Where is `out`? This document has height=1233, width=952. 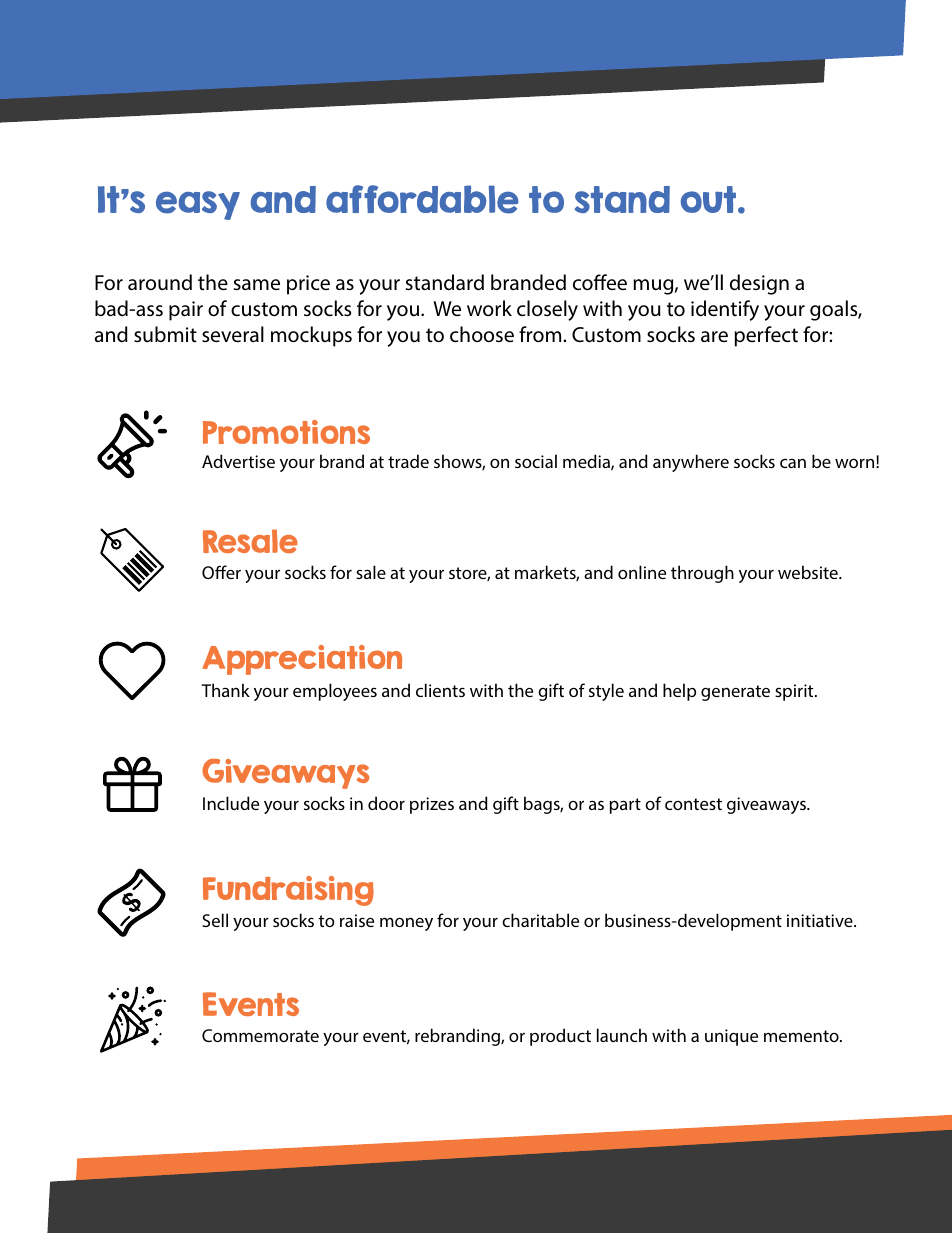 out is located at coordinates (710, 199).
